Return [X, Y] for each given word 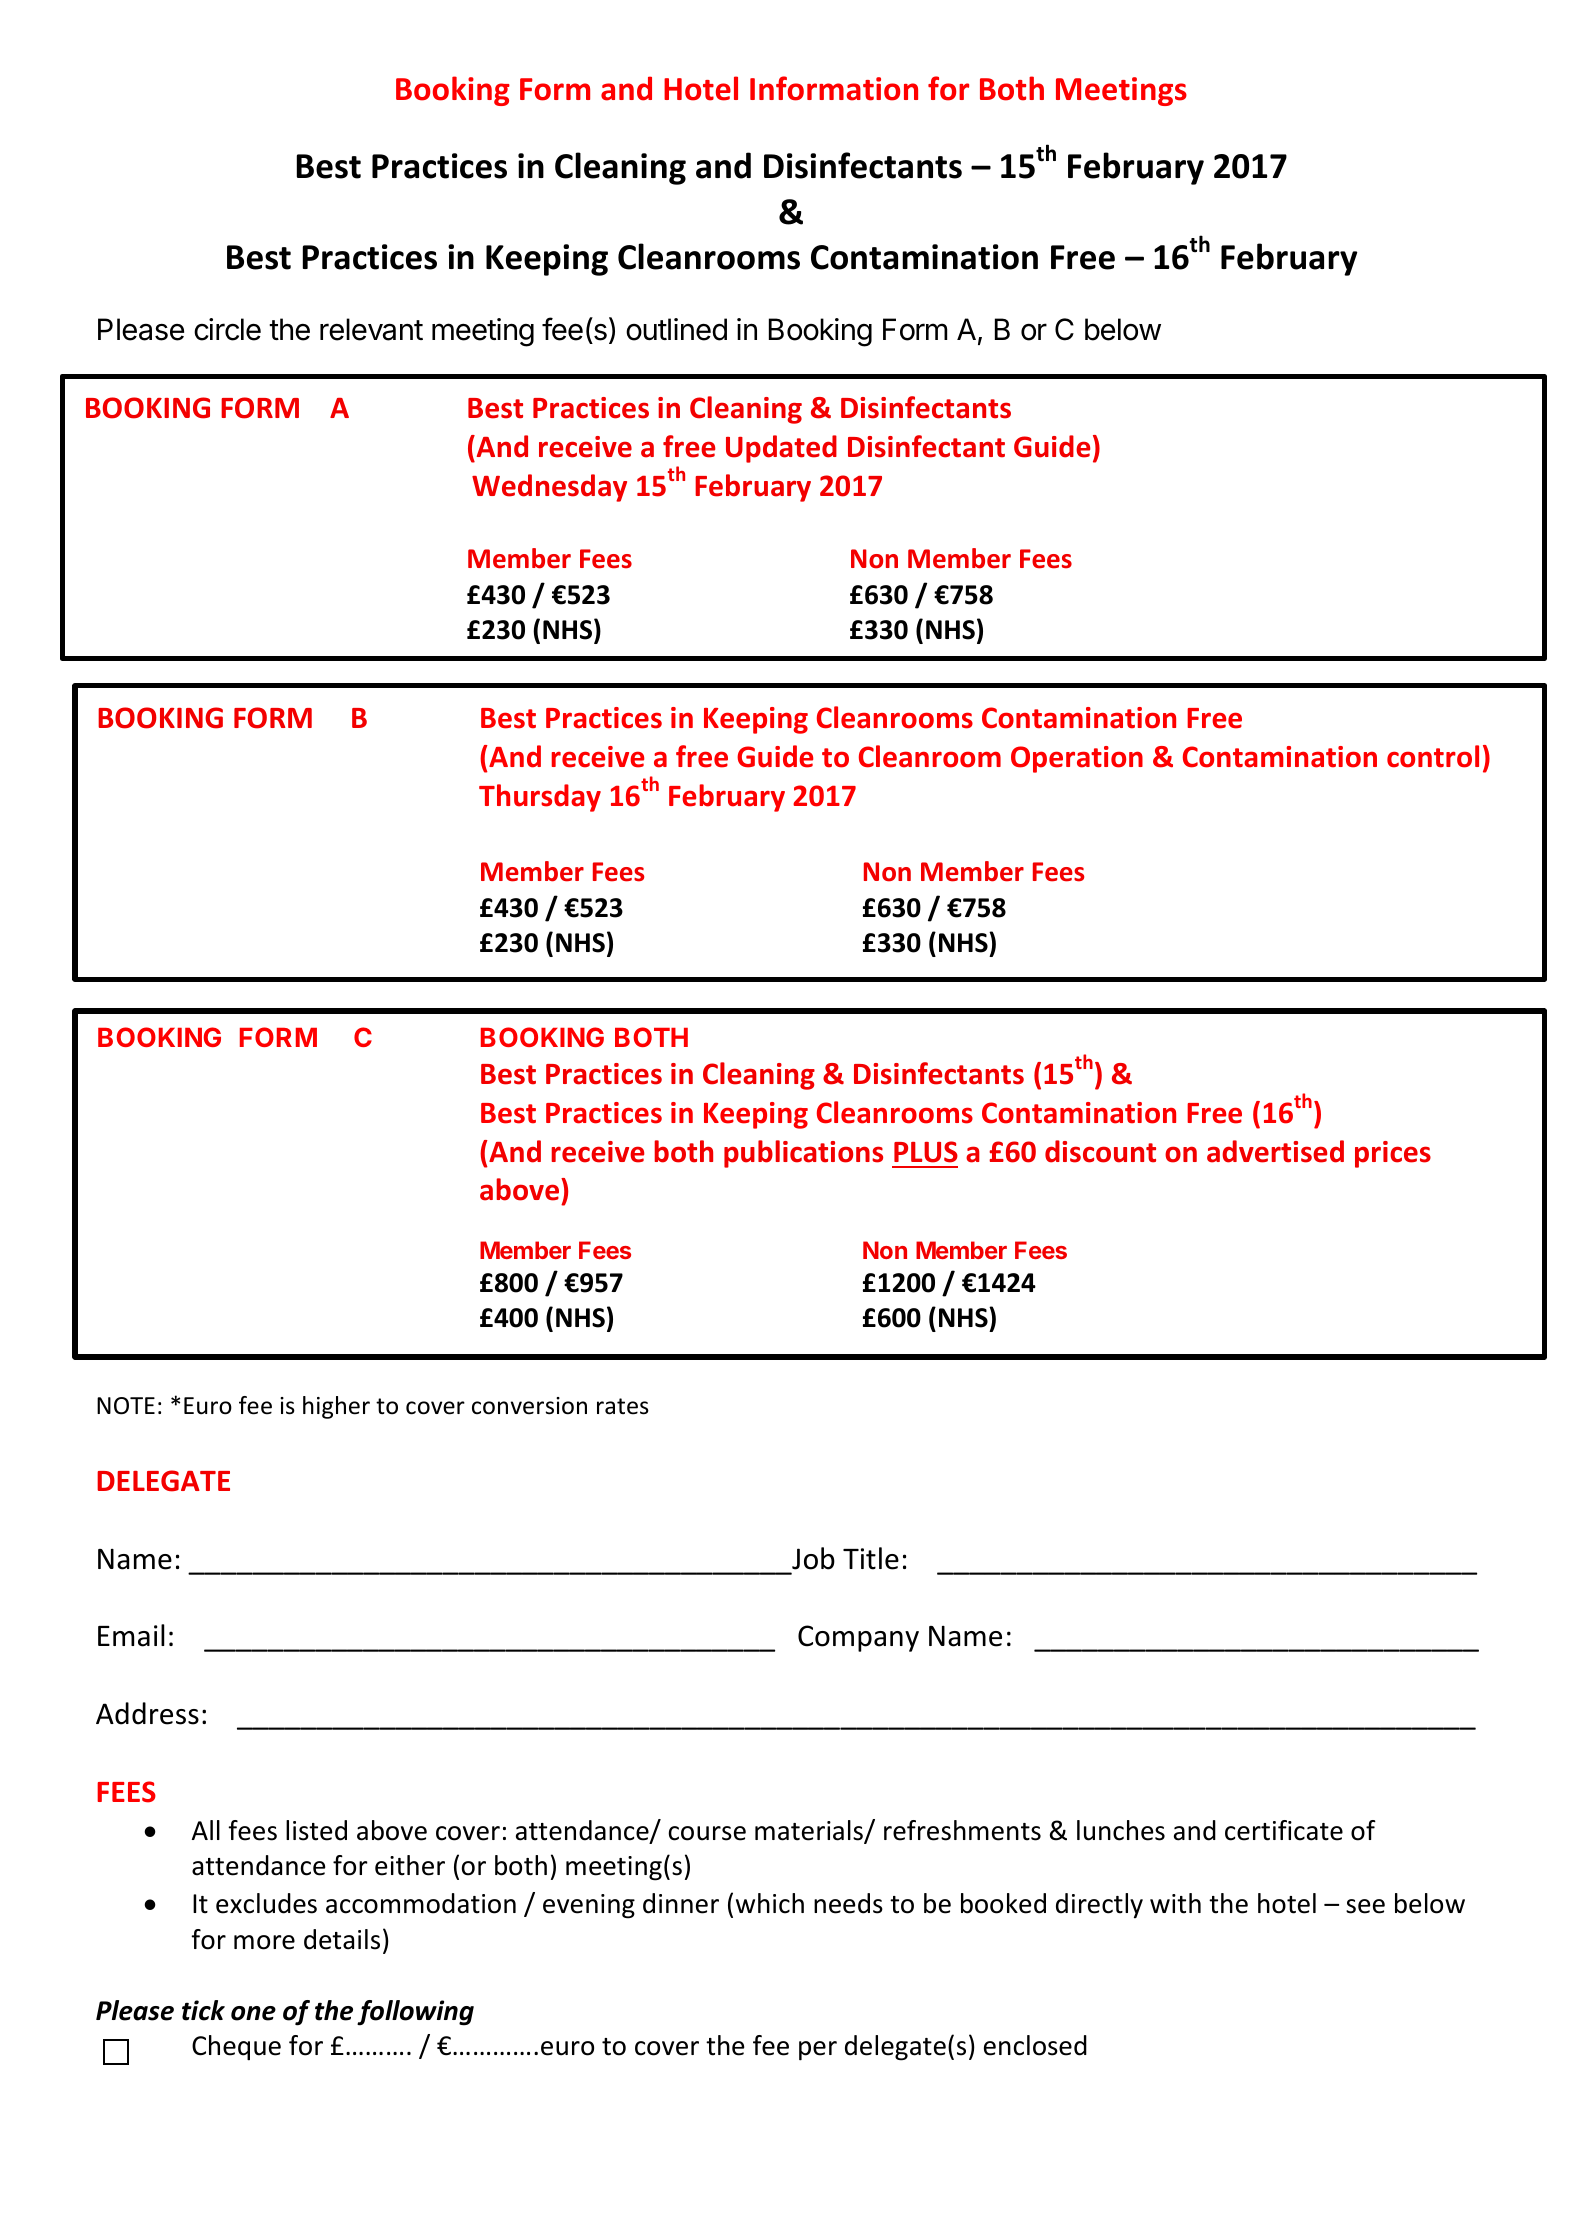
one [253, 2013]
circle [227, 329]
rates [623, 1406]
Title [871, 1558]
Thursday [540, 798]
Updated [781, 449]
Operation [1077, 759]
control [1433, 756]
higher [336, 1407]
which [770, 1903]
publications [803, 1154]
